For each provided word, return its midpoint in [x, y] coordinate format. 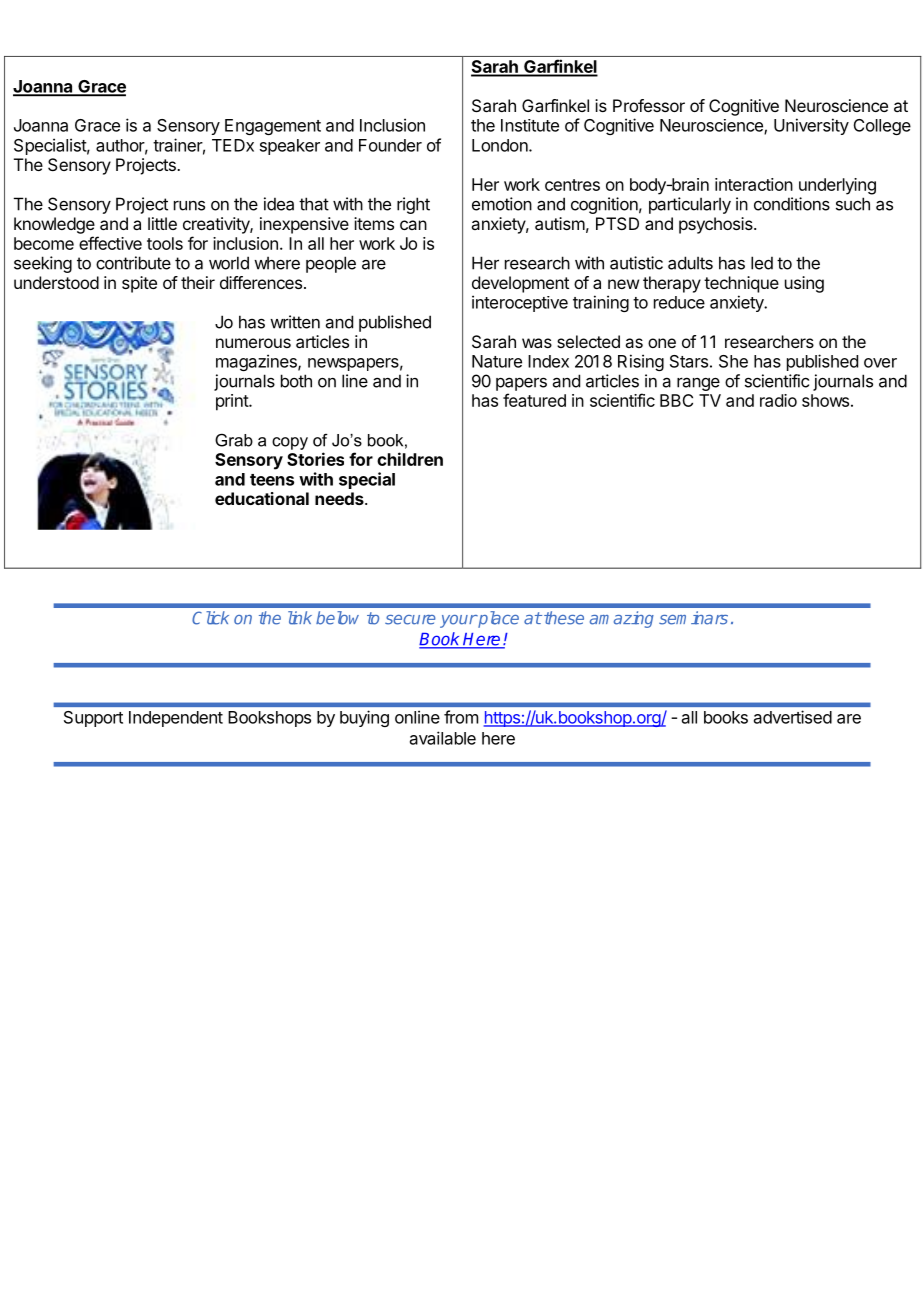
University [811, 126]
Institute [530, 125]
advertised [793, 717]
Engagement [273, 127]
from [461, 717]
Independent [176, 719]
